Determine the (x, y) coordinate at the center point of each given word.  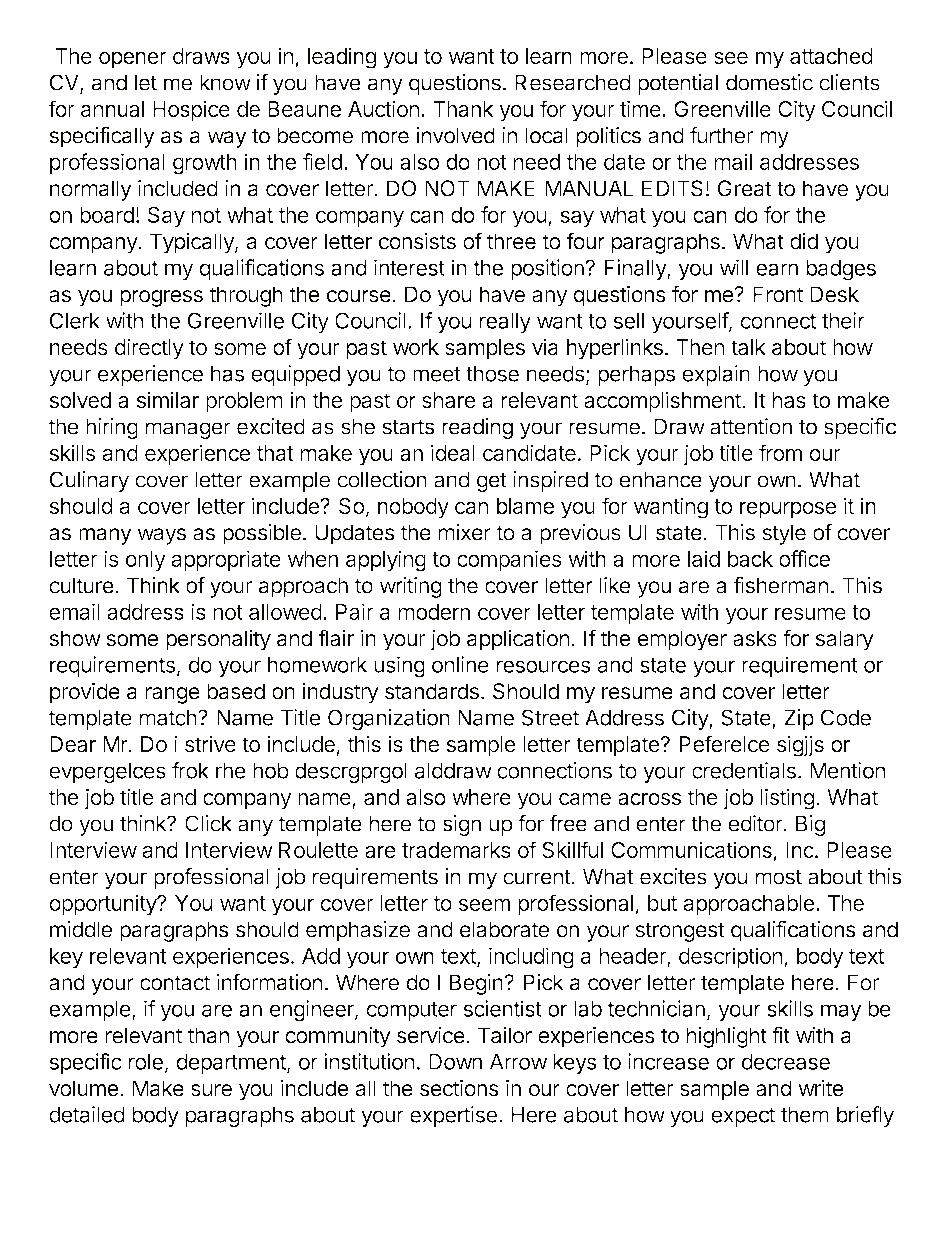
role (146, 1062)
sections (459, 1088)
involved (455, 135)
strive (210, 744)
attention (751, 426)
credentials (744, 770)
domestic (769, 82)
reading (477, 428)
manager (188, 430)
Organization (389, 719)
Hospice (191, 111)
